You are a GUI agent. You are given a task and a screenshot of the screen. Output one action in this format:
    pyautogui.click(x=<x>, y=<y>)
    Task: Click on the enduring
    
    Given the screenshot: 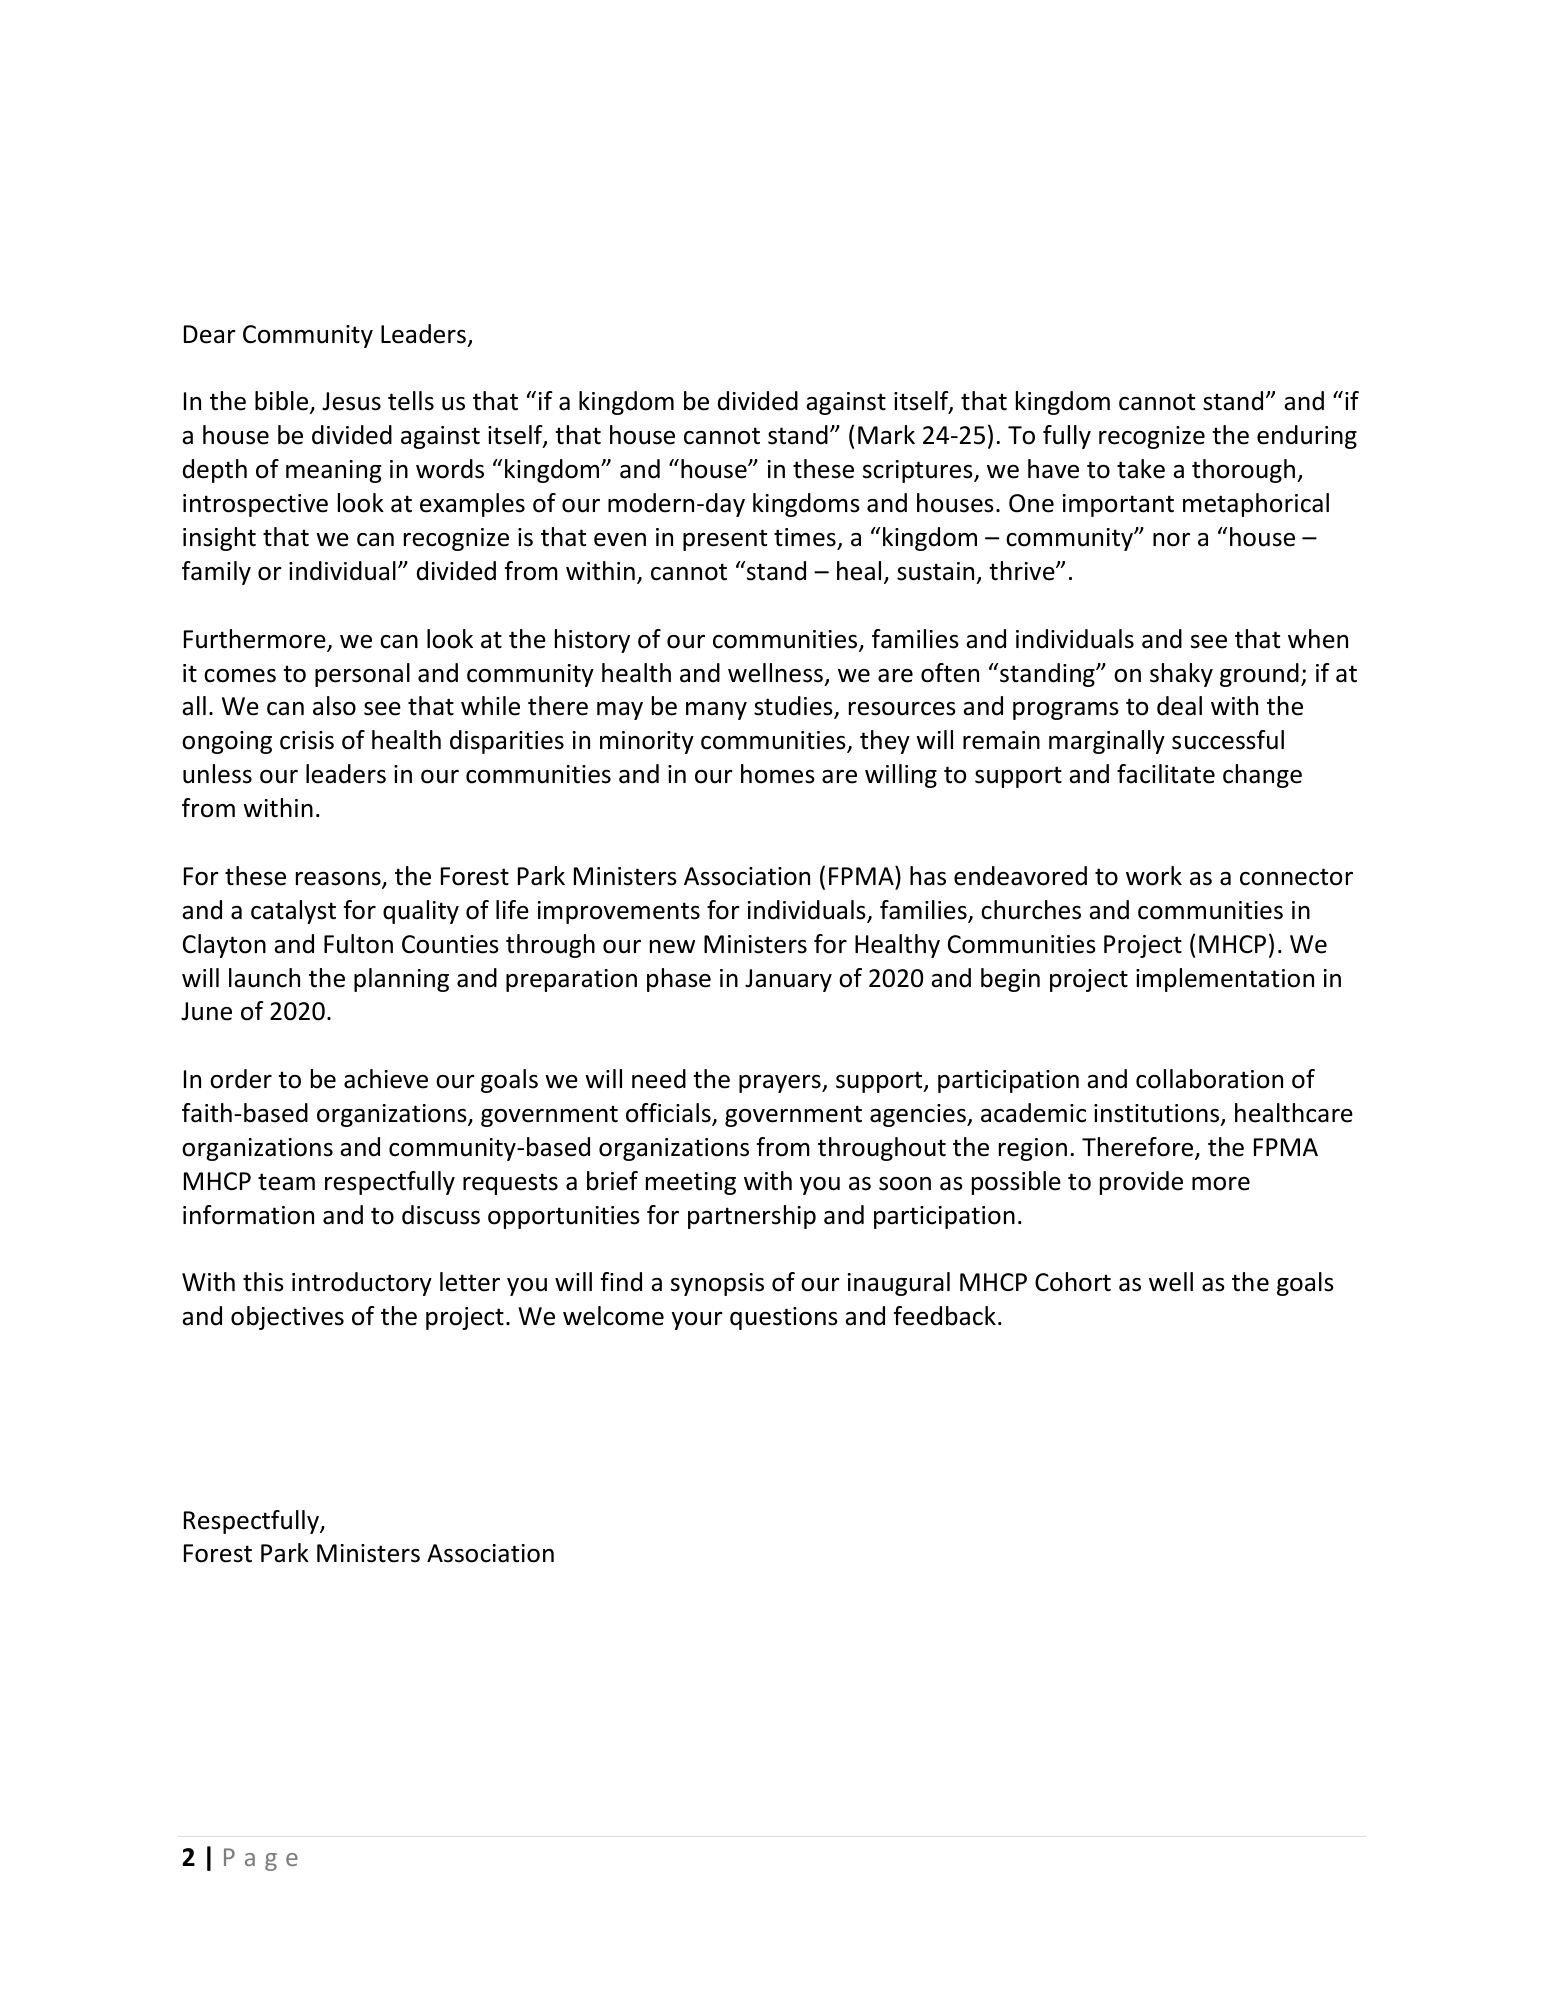 What is the action you would take?
    pyautogui.click(x=1307, y=437)
